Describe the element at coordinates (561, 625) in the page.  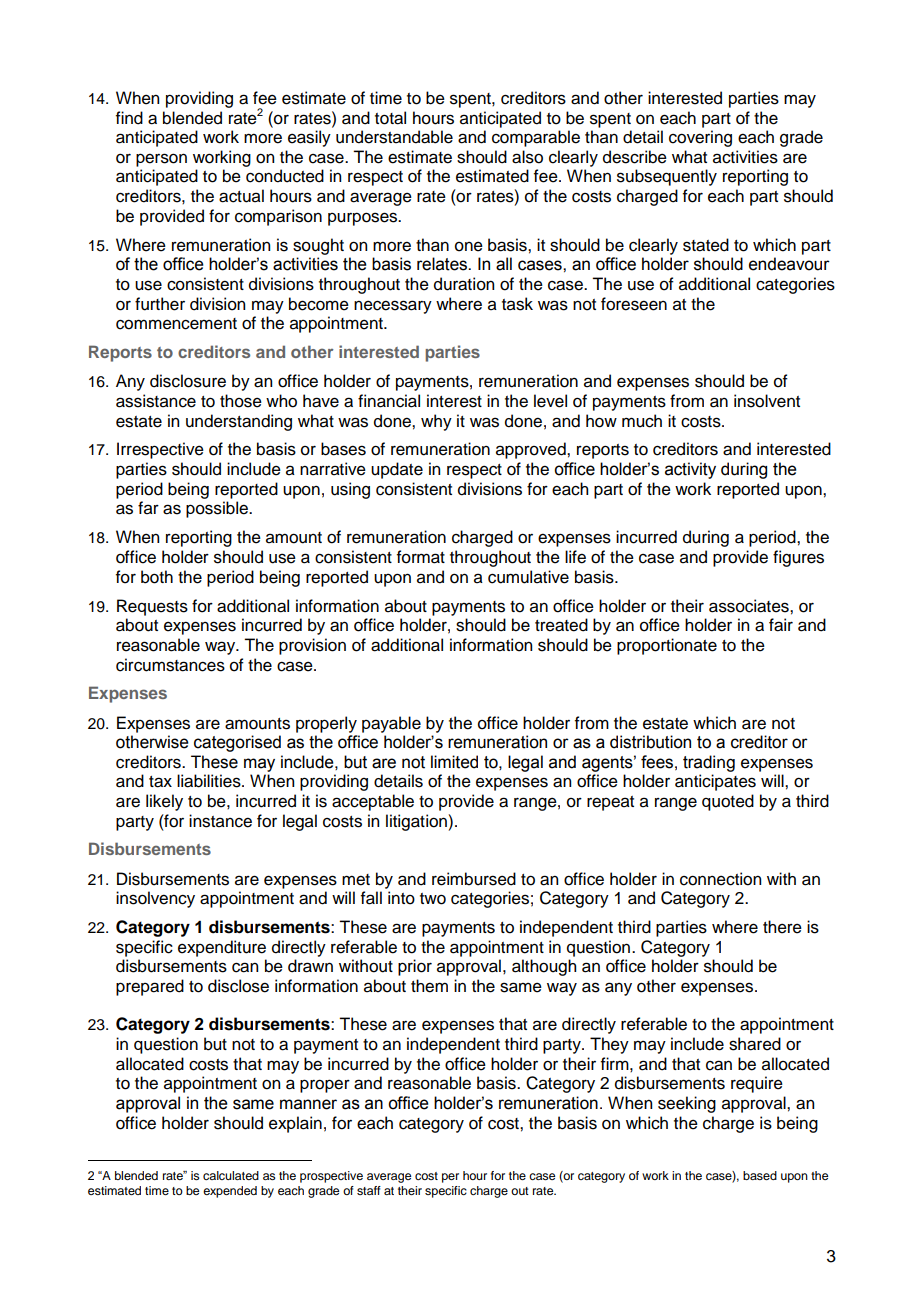
I see `treated` at that location.
